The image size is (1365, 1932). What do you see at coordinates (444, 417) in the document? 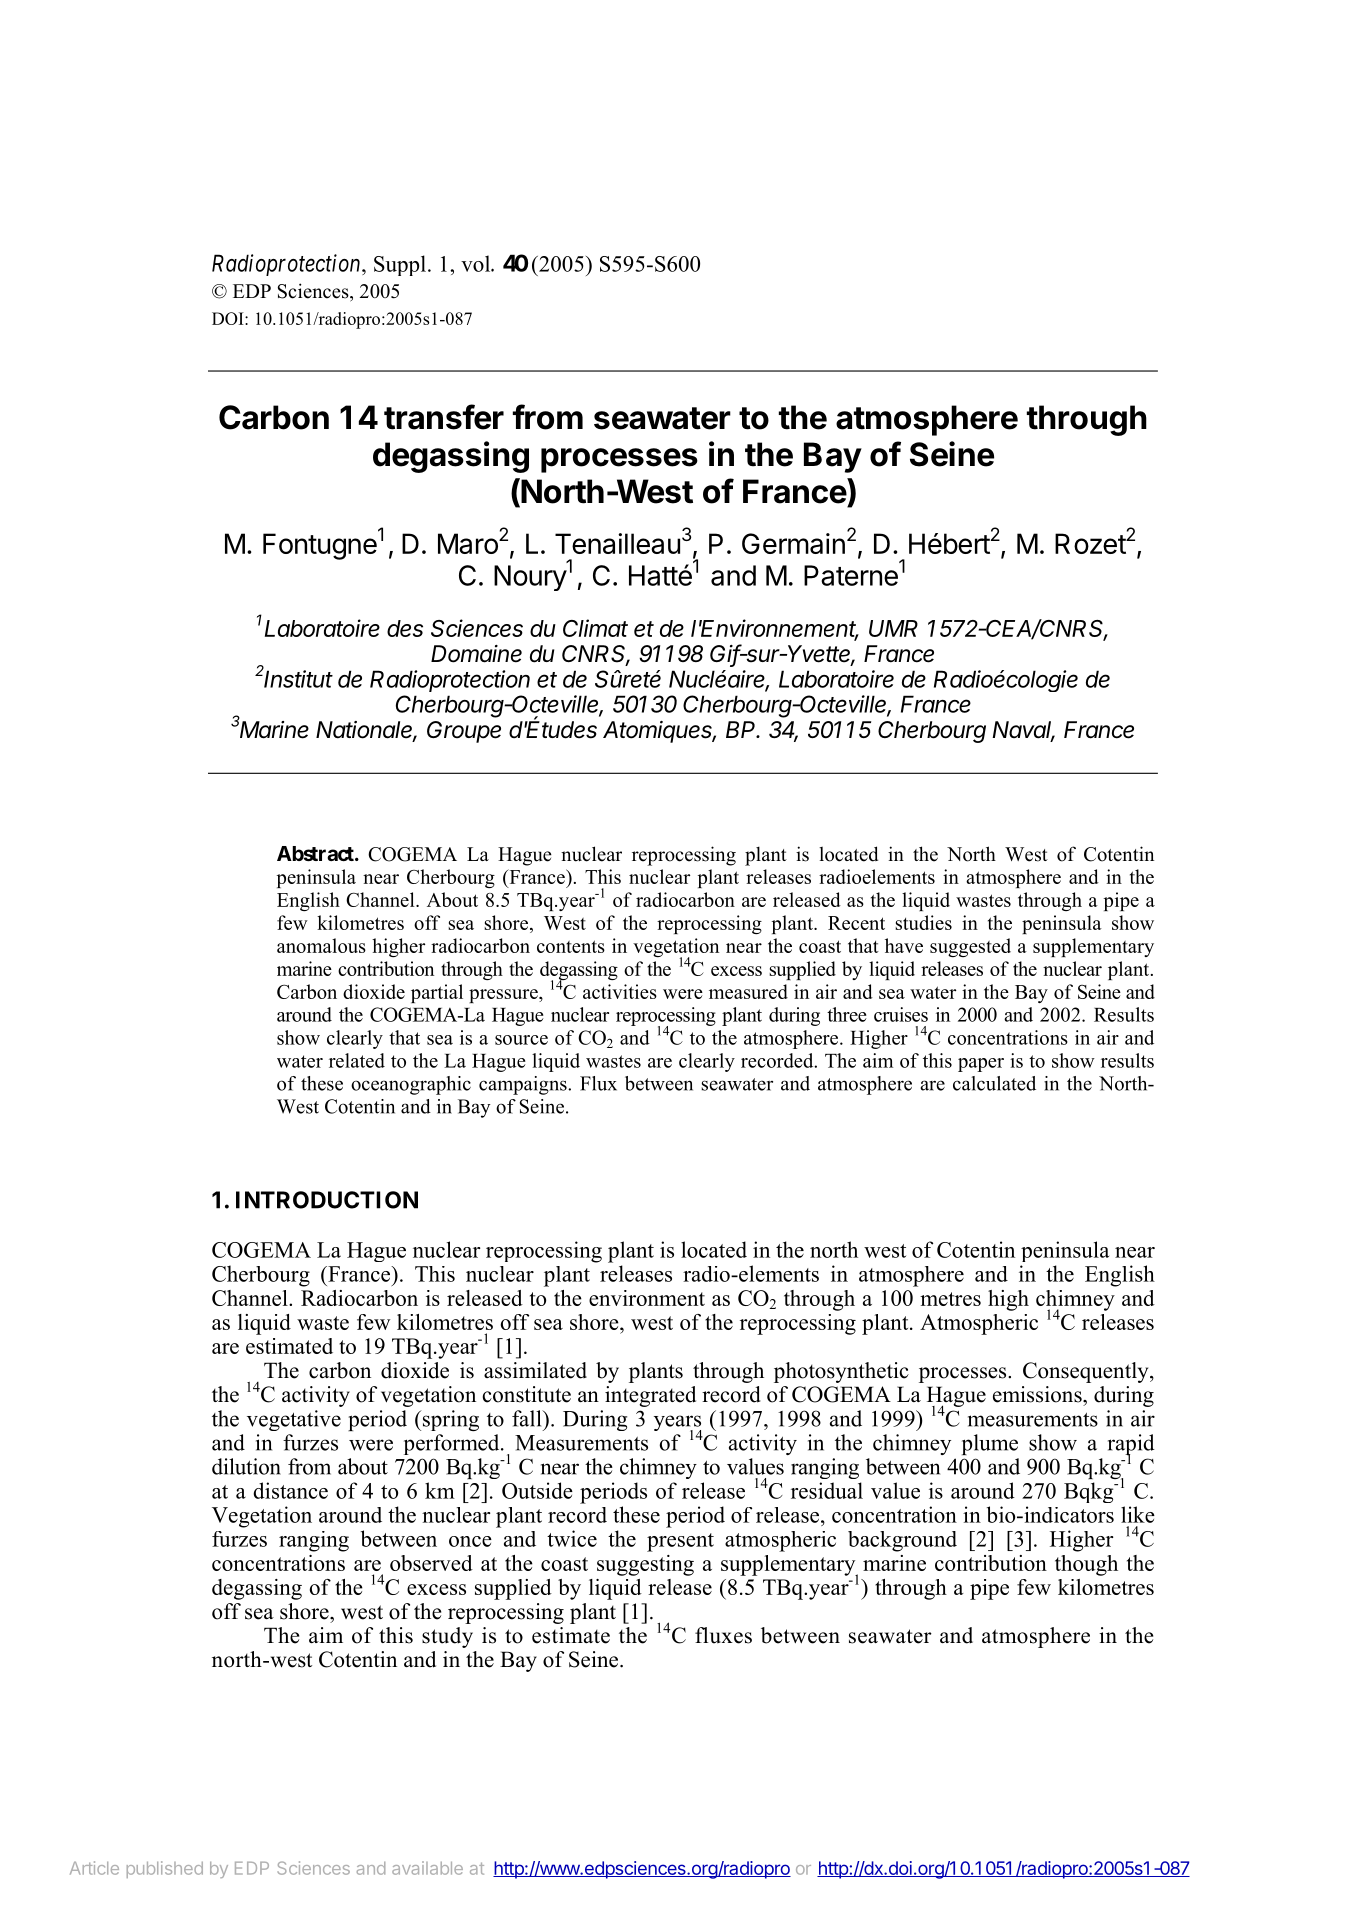
I see `transfer` at bounding box center [444, 417].
